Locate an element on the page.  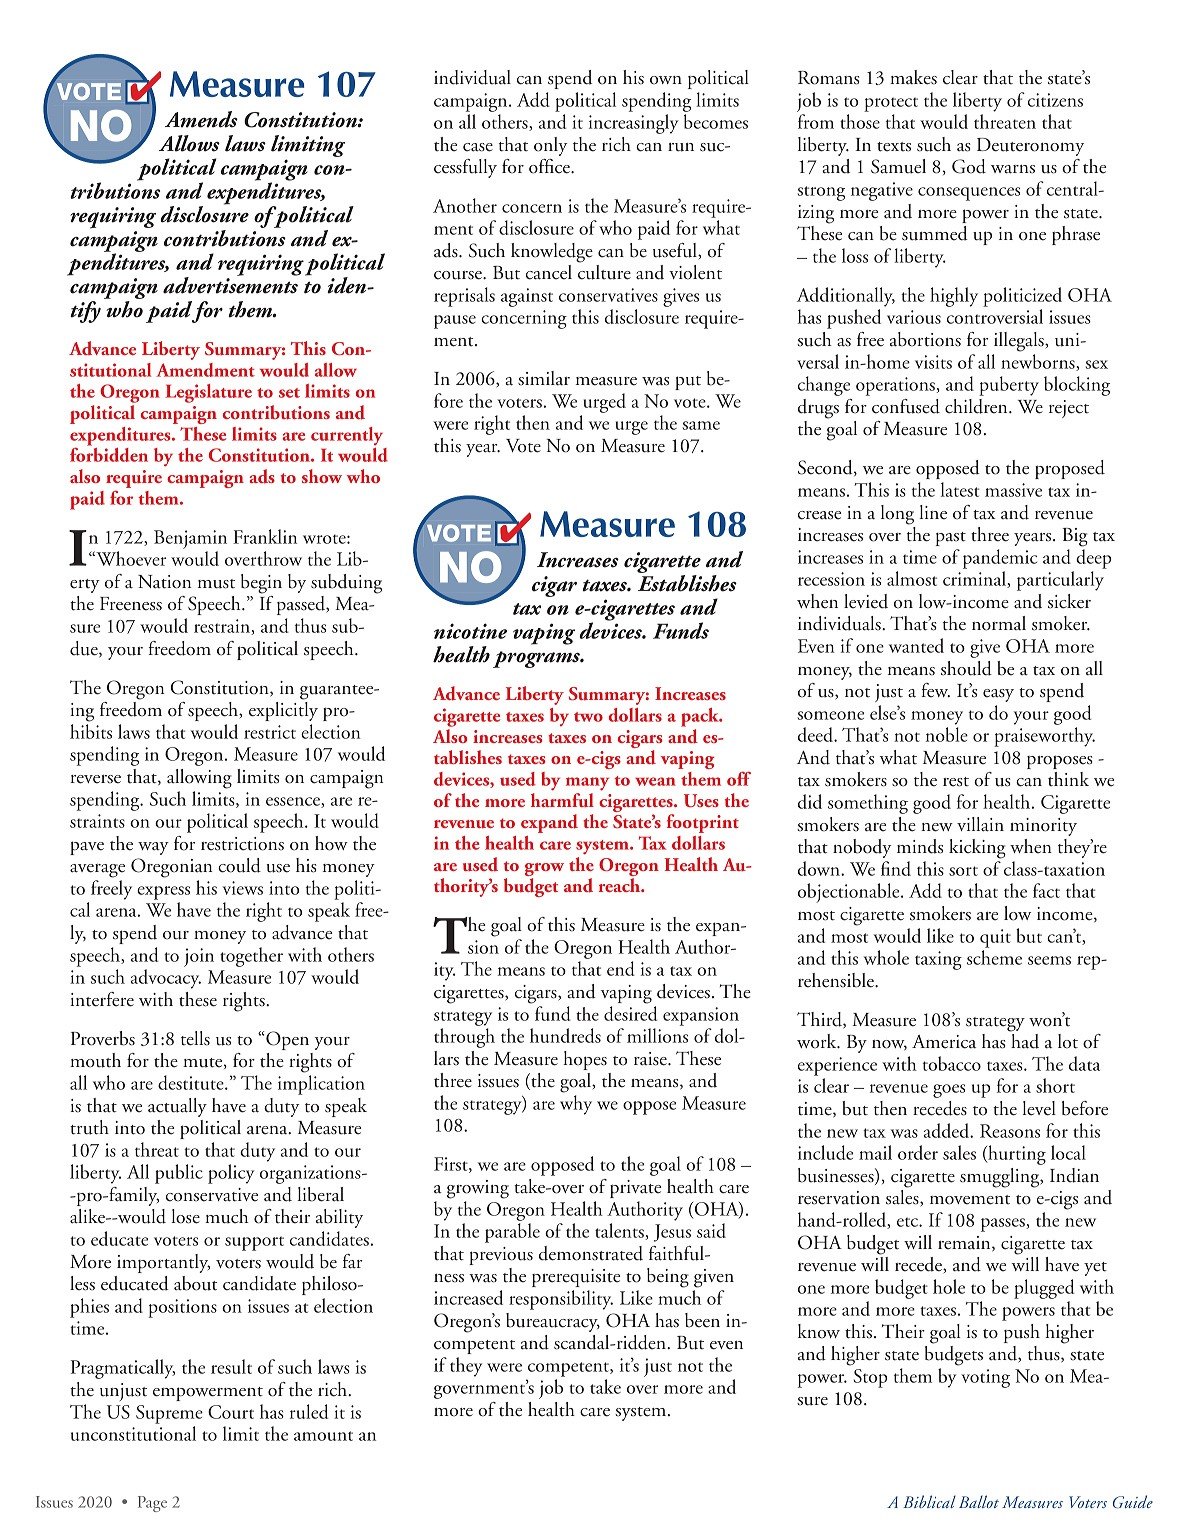
way is located at coordinates (153, 848).
